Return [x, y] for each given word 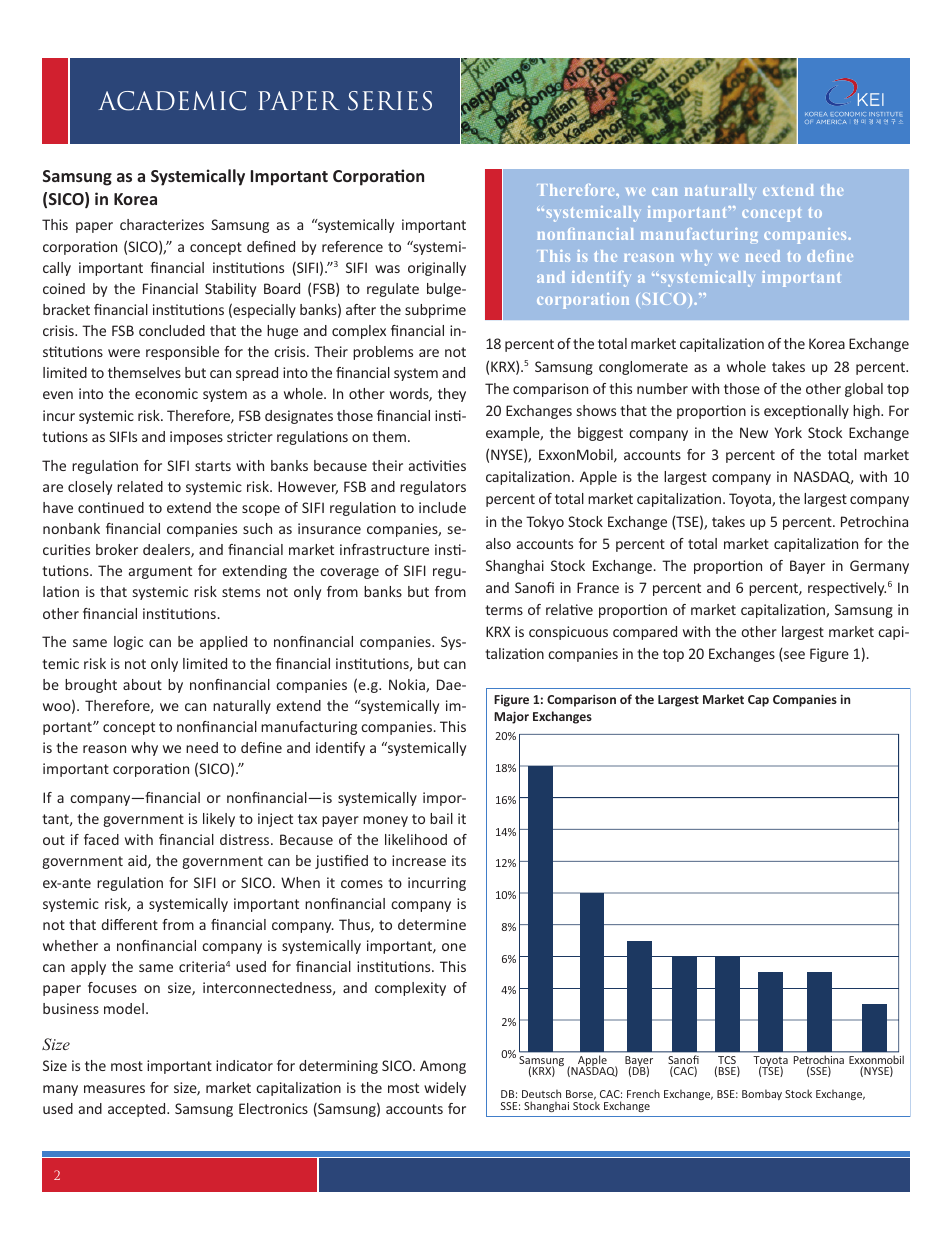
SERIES [390, 101]
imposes [196, 438]
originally [437, 269]
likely [219, 820]
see [793, 656]
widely [445, 1089]
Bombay [762, 1094]
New [754, 432]
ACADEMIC [172, 101]
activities [437, 465]
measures [114, 1089]
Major [511, 717]
